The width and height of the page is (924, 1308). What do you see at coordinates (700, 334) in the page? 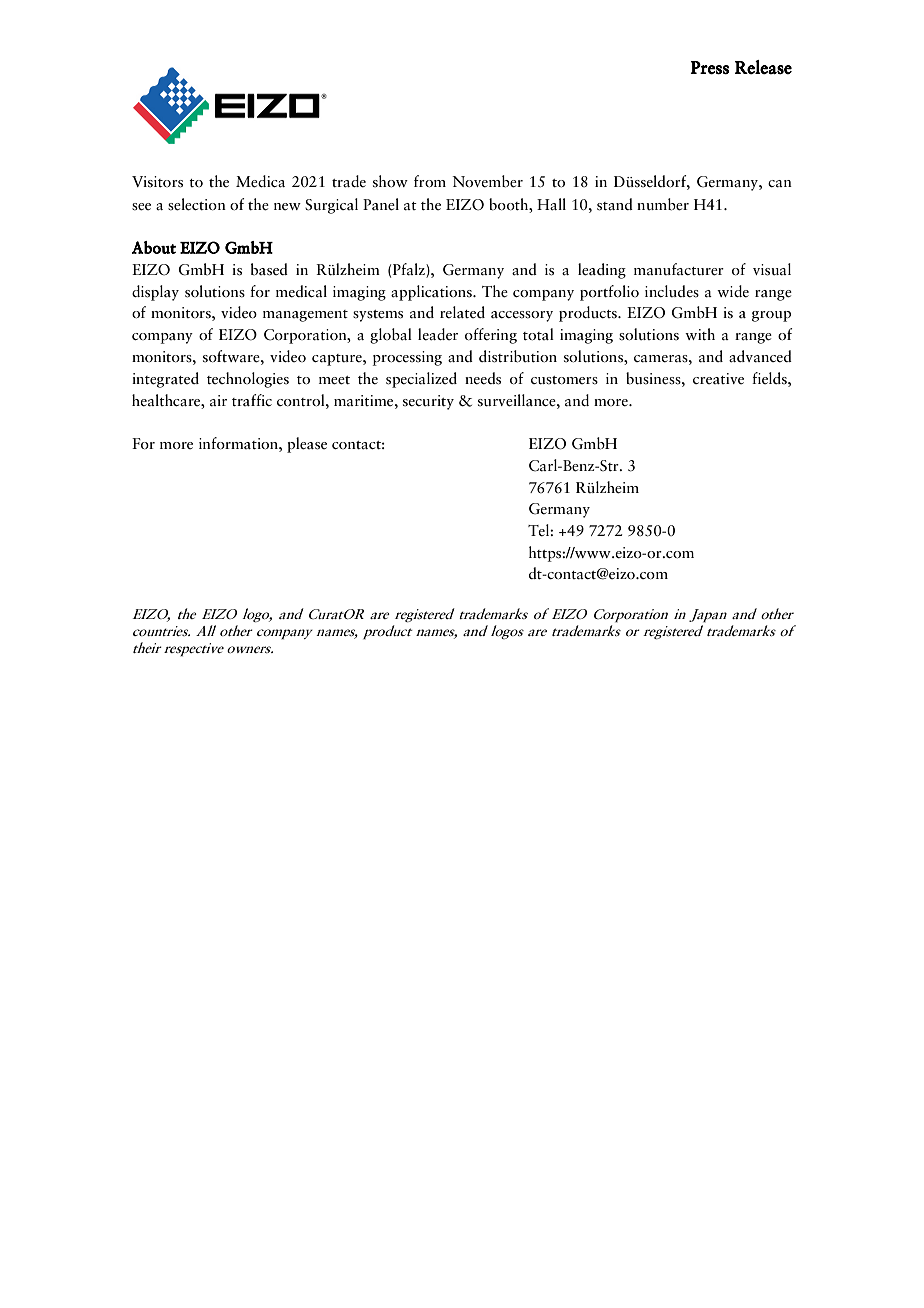
I see `with` at bounding box center [700, 334].
